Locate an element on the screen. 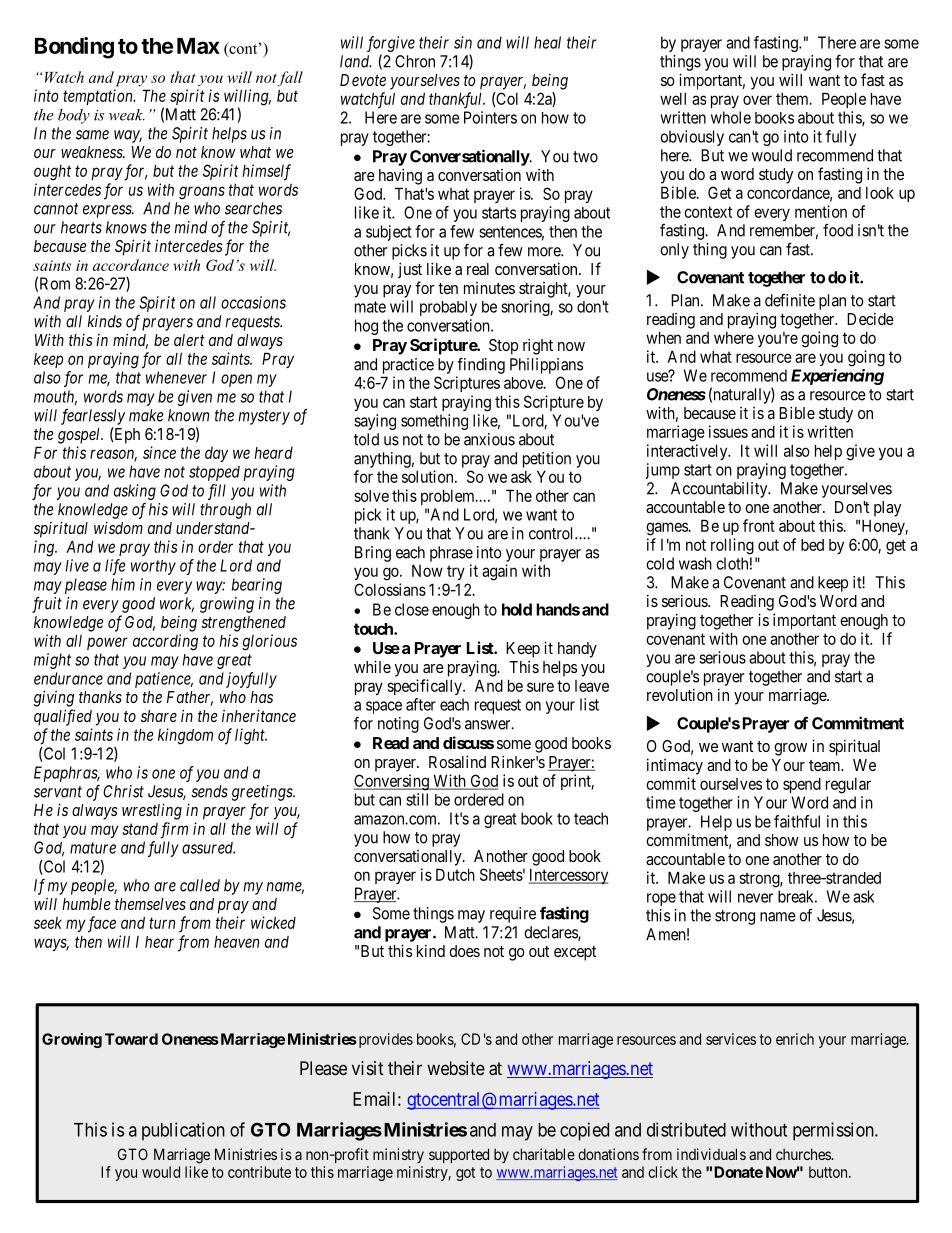  Christ is located at coordinates (123, 791).
